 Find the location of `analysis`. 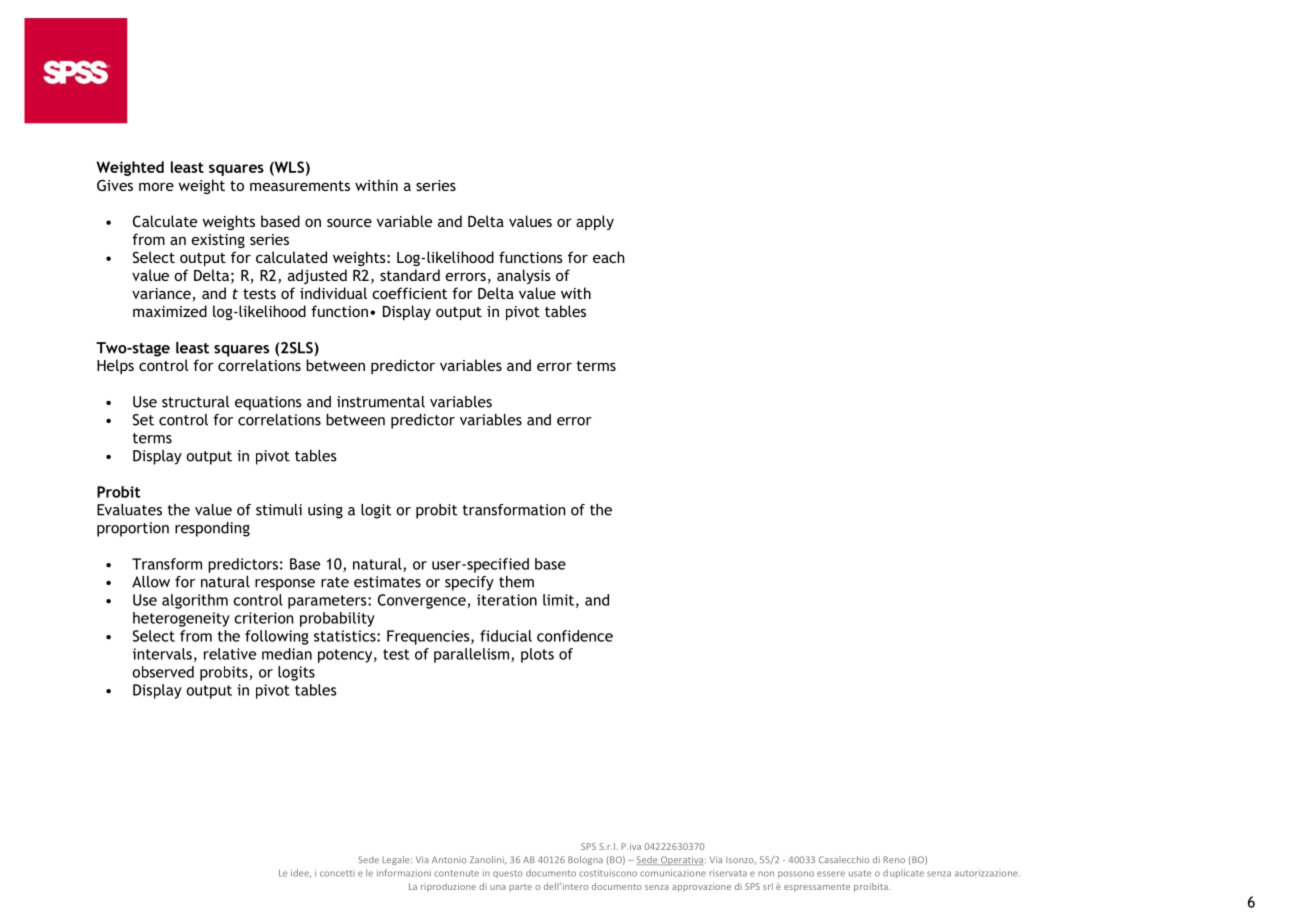

analysis is located at coordinates (524, 276).
